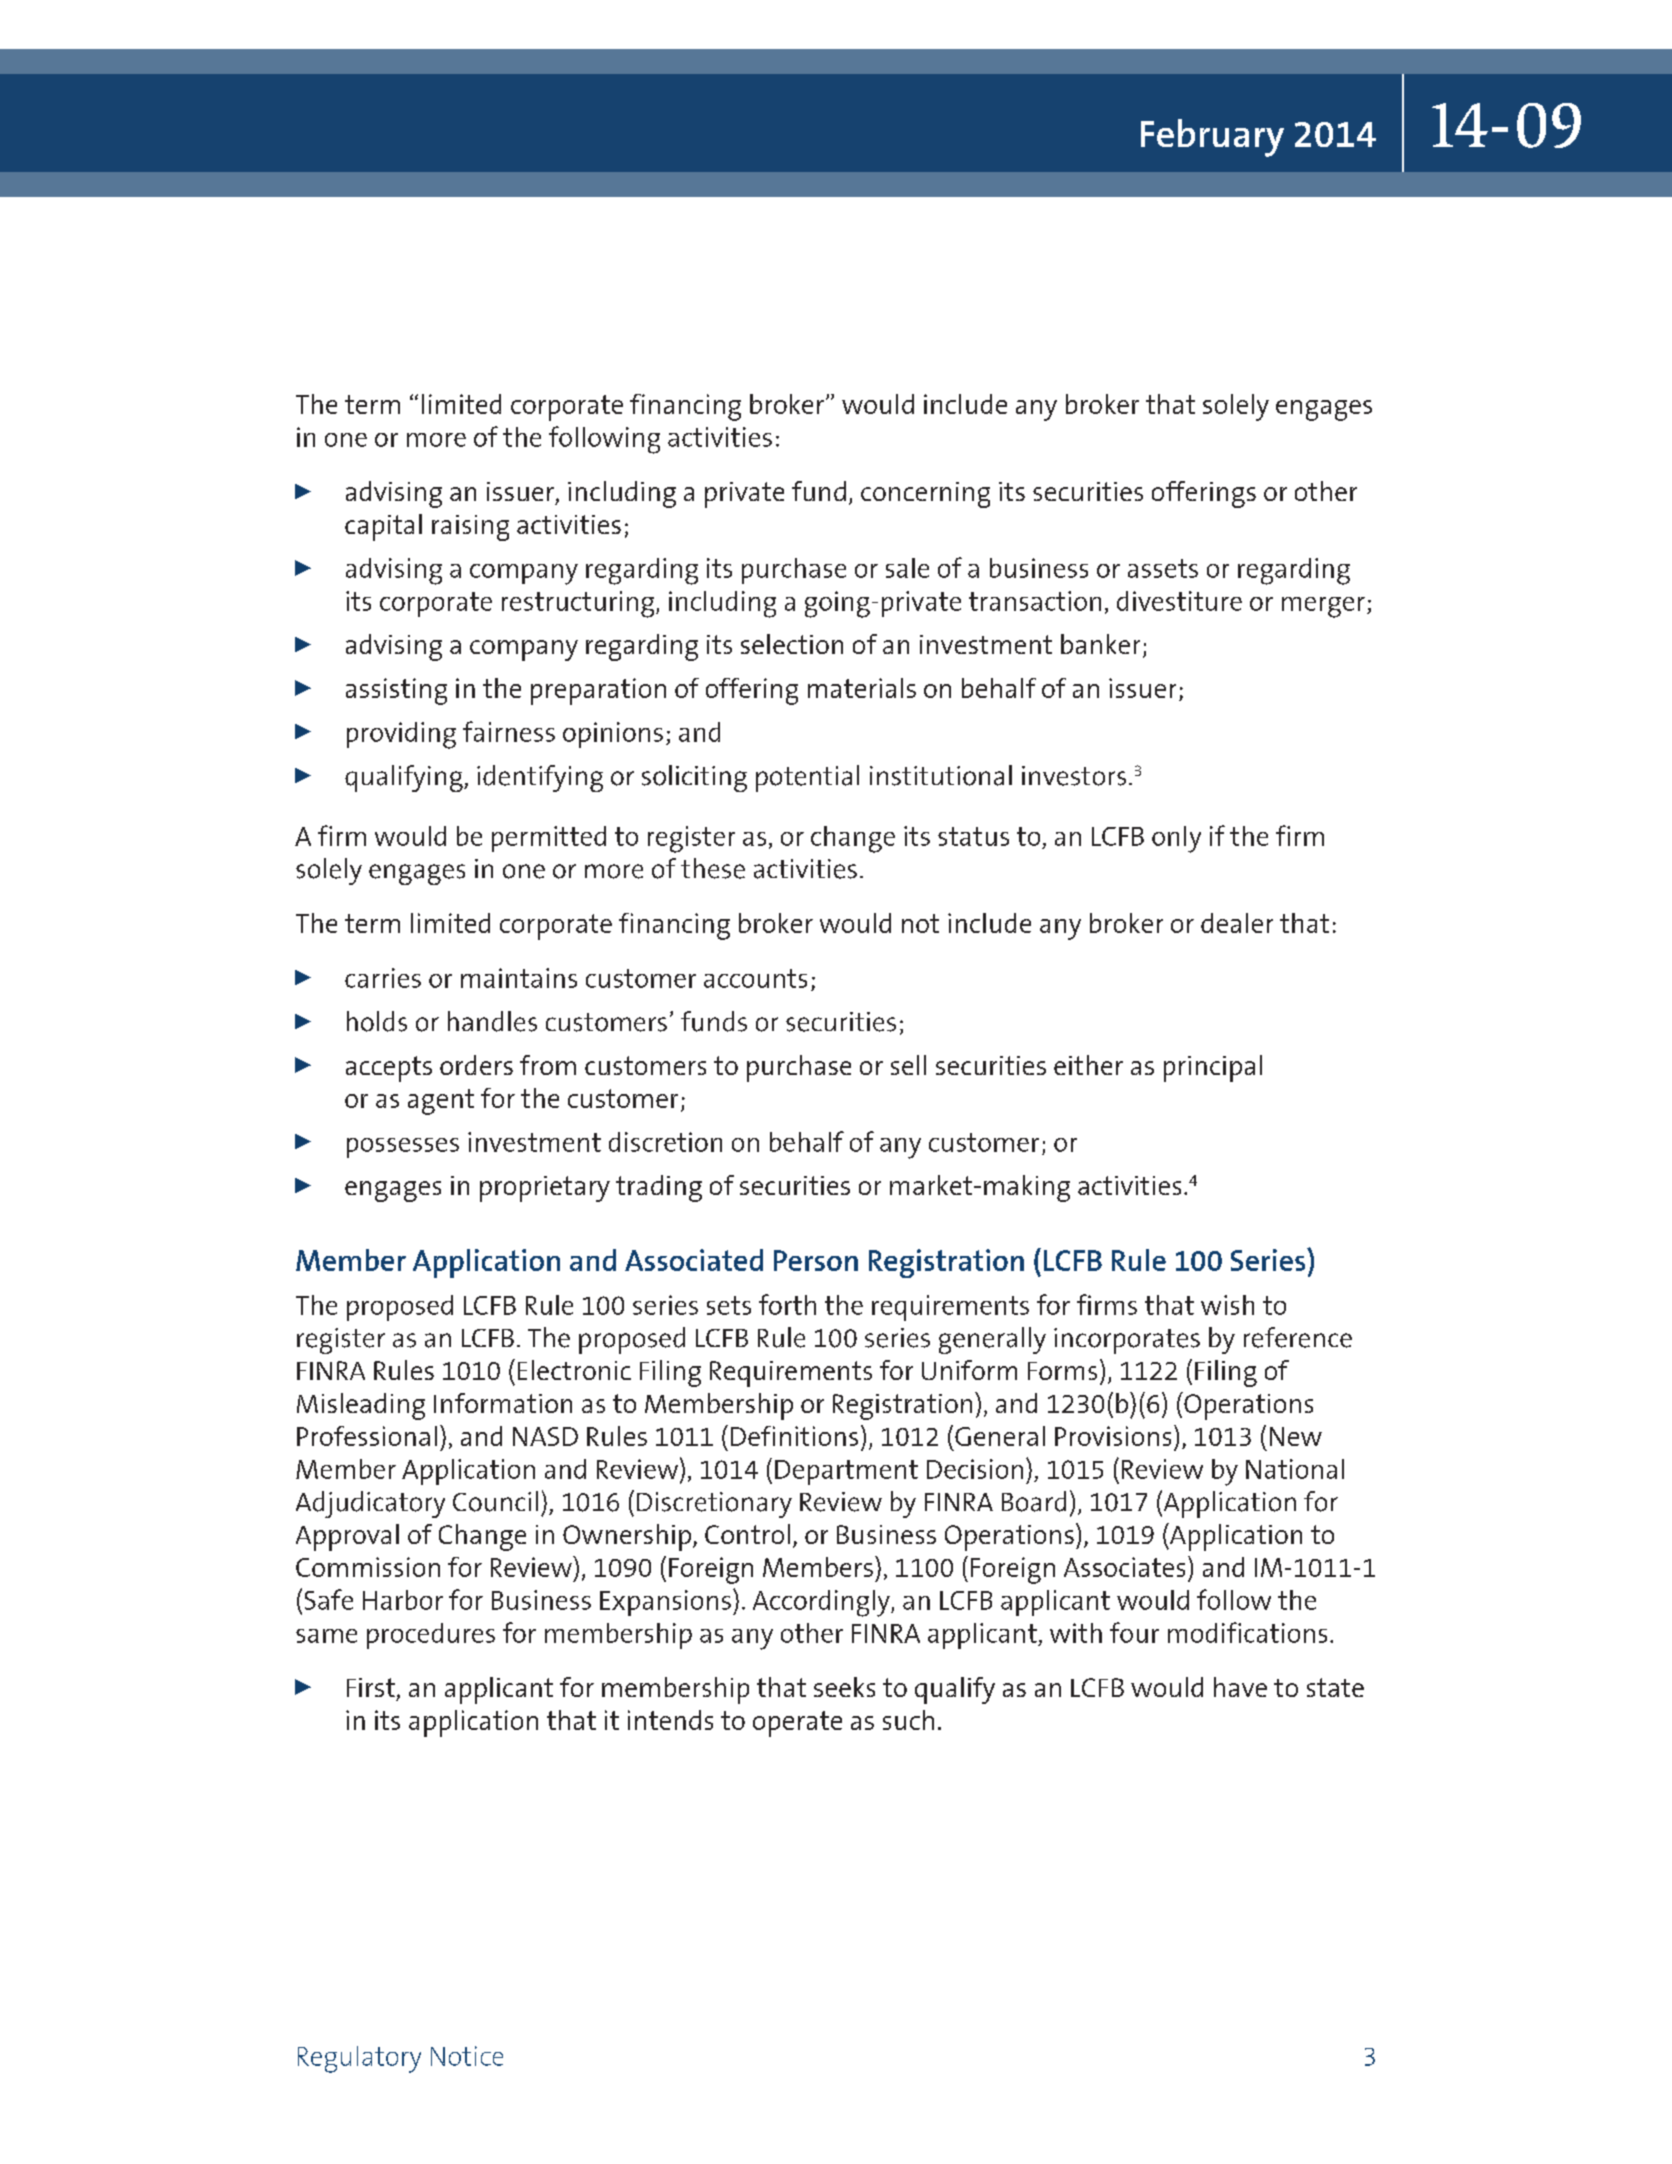  What do you see at coordinates (467, 2056) in the screenshot?
I see `Notice` at bounding box center [467, 2056].
